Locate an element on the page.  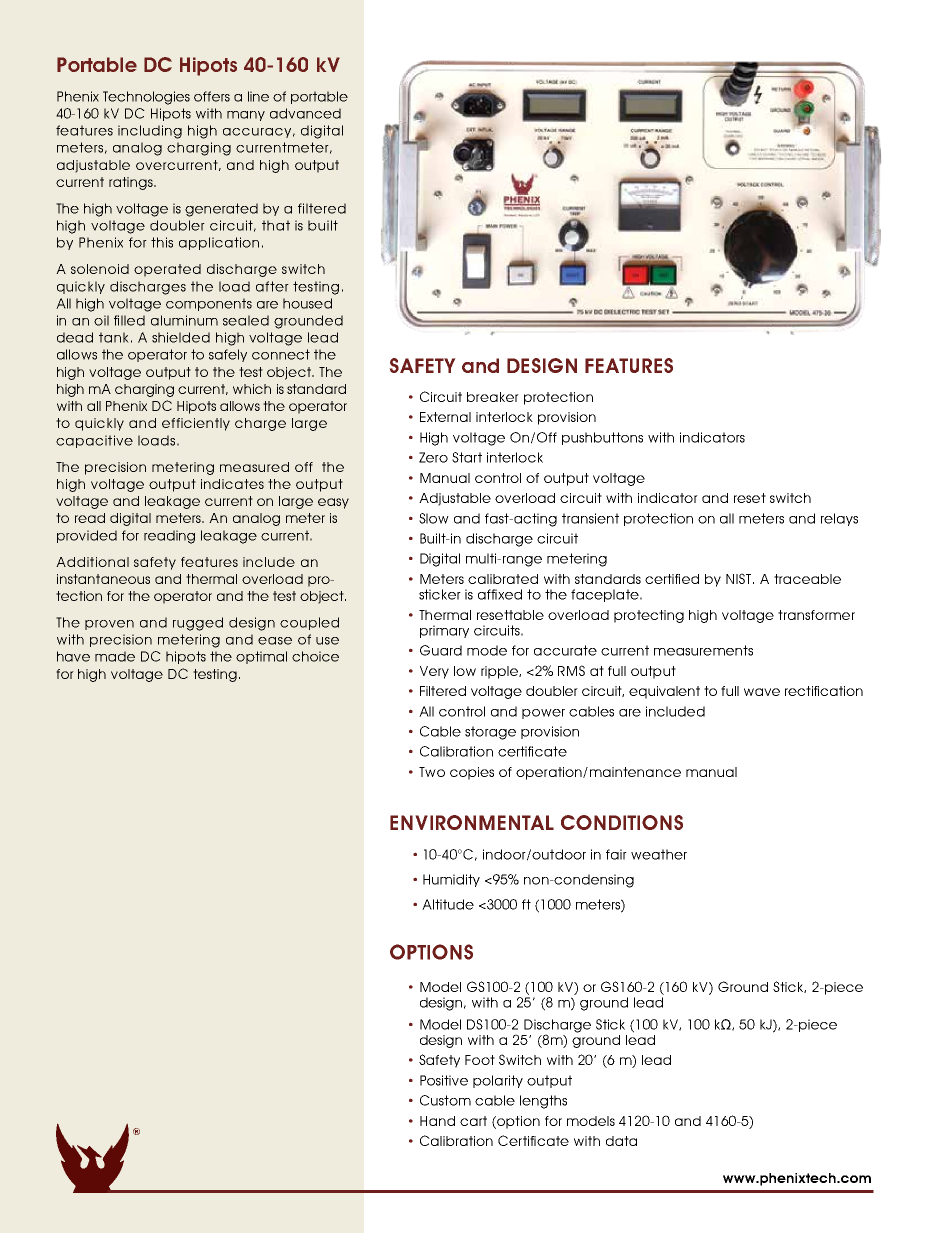
NIST is located at coordinates (740, 578).
